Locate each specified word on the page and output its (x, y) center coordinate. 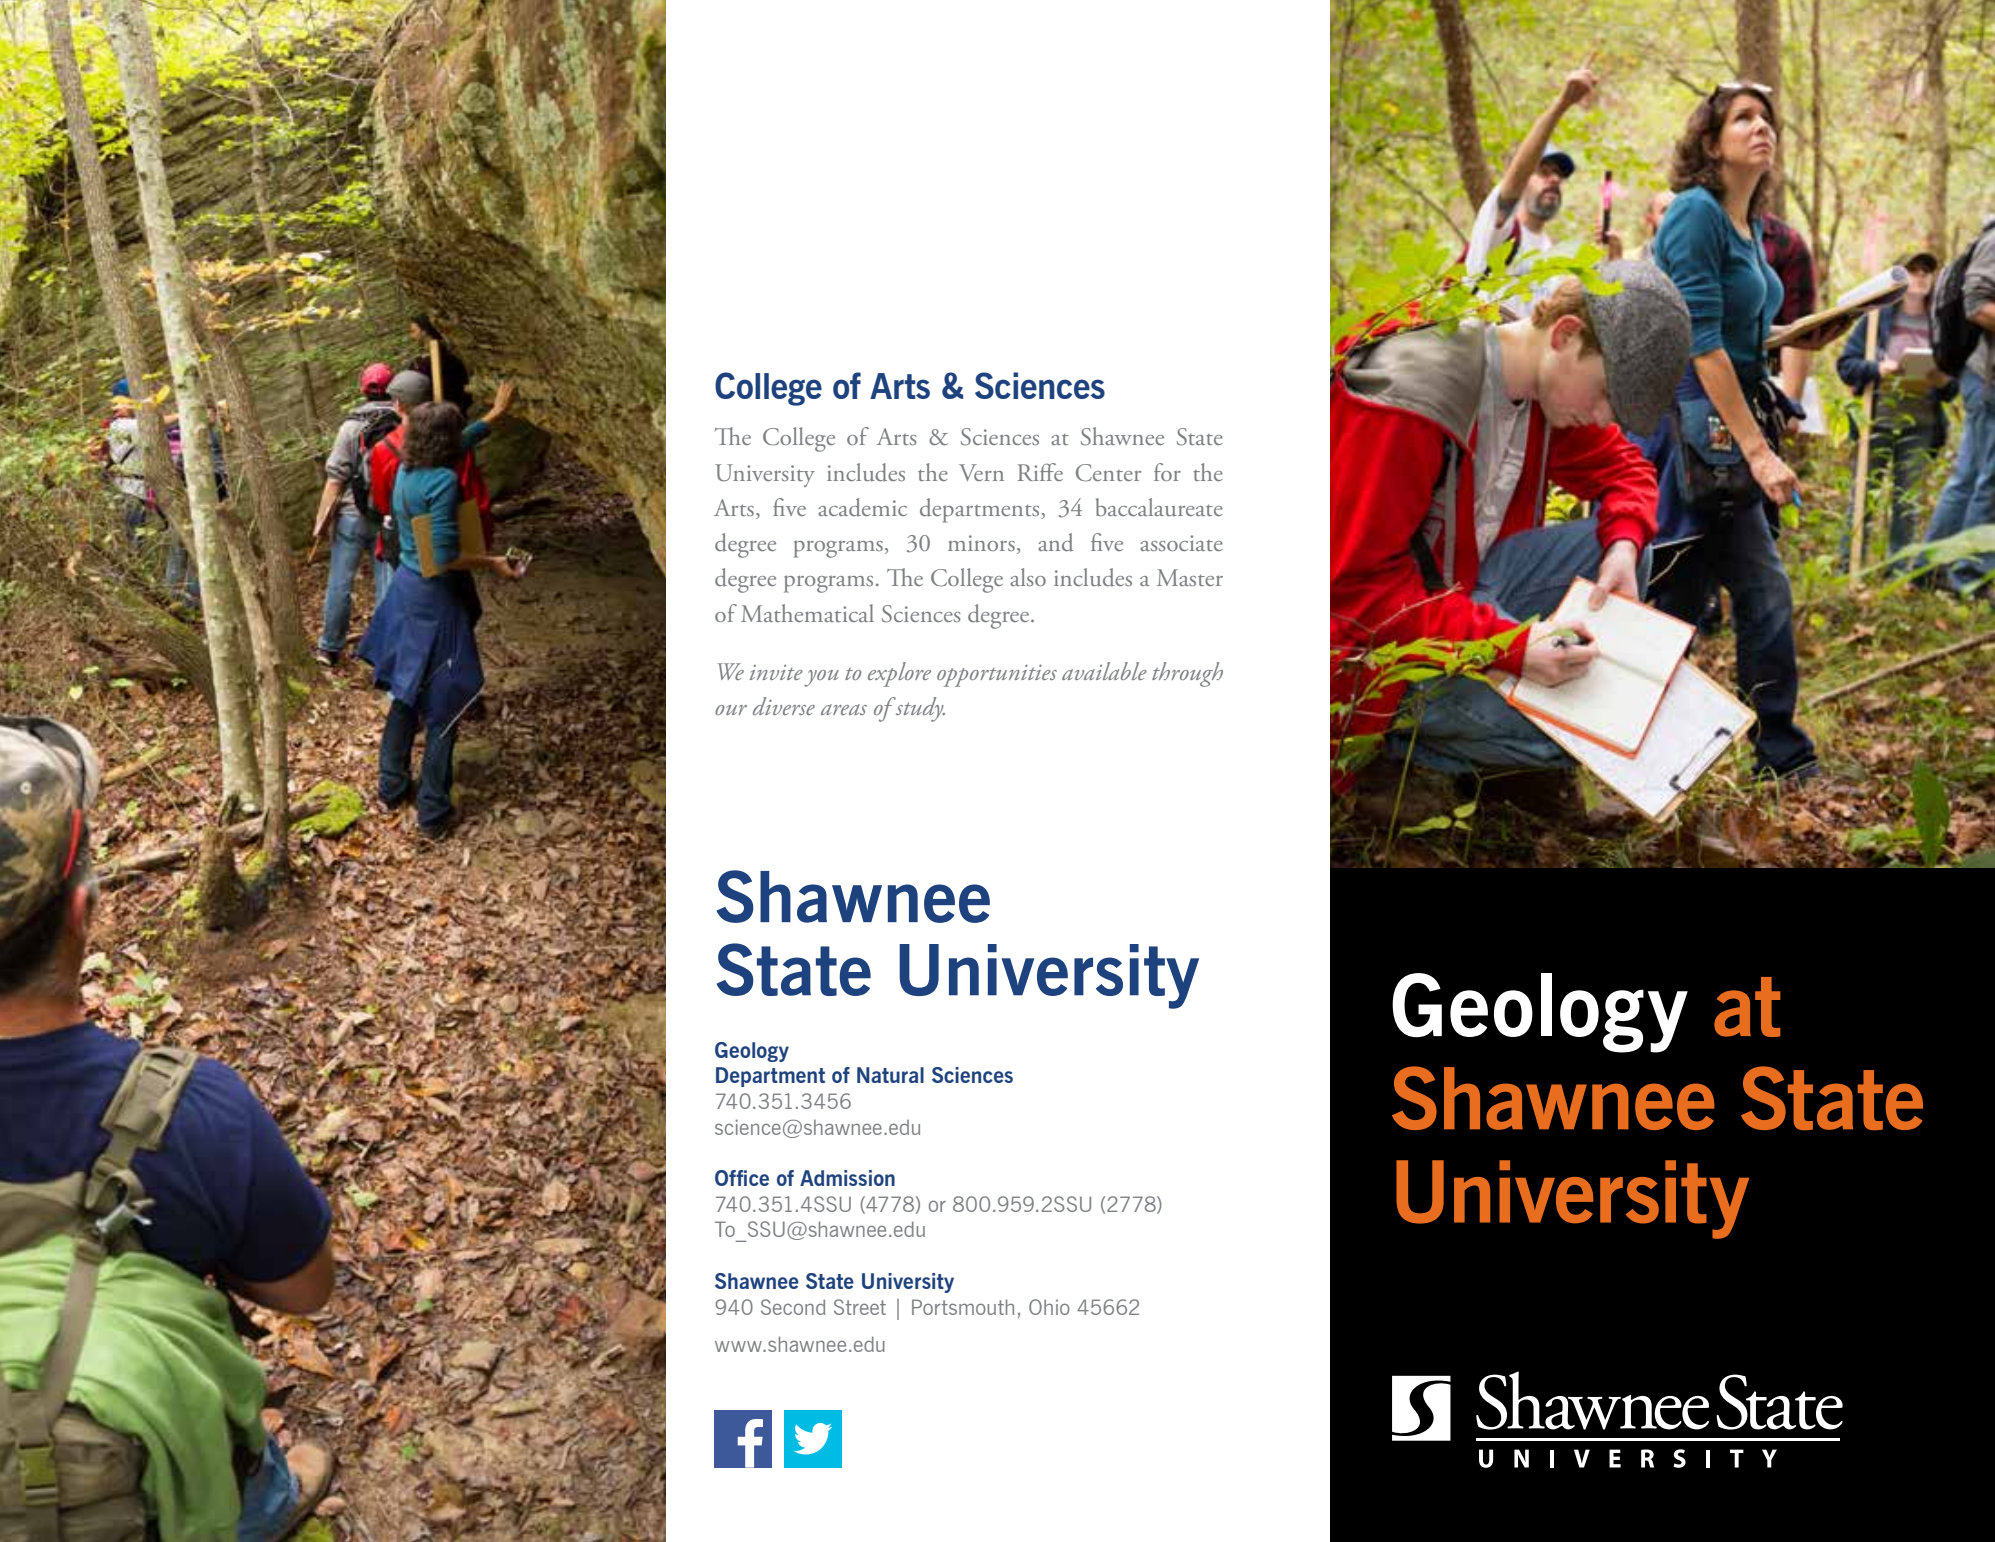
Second (793, 1307)
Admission (847, 1178)
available (1104, 671)
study (919, 709)
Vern (981, 472)
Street (860, 1307)
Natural (890, 1075)
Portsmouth (963, 1307)
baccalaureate (1159, 507)
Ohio (1049, 1307)
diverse (784, 706)
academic (862, 507)
